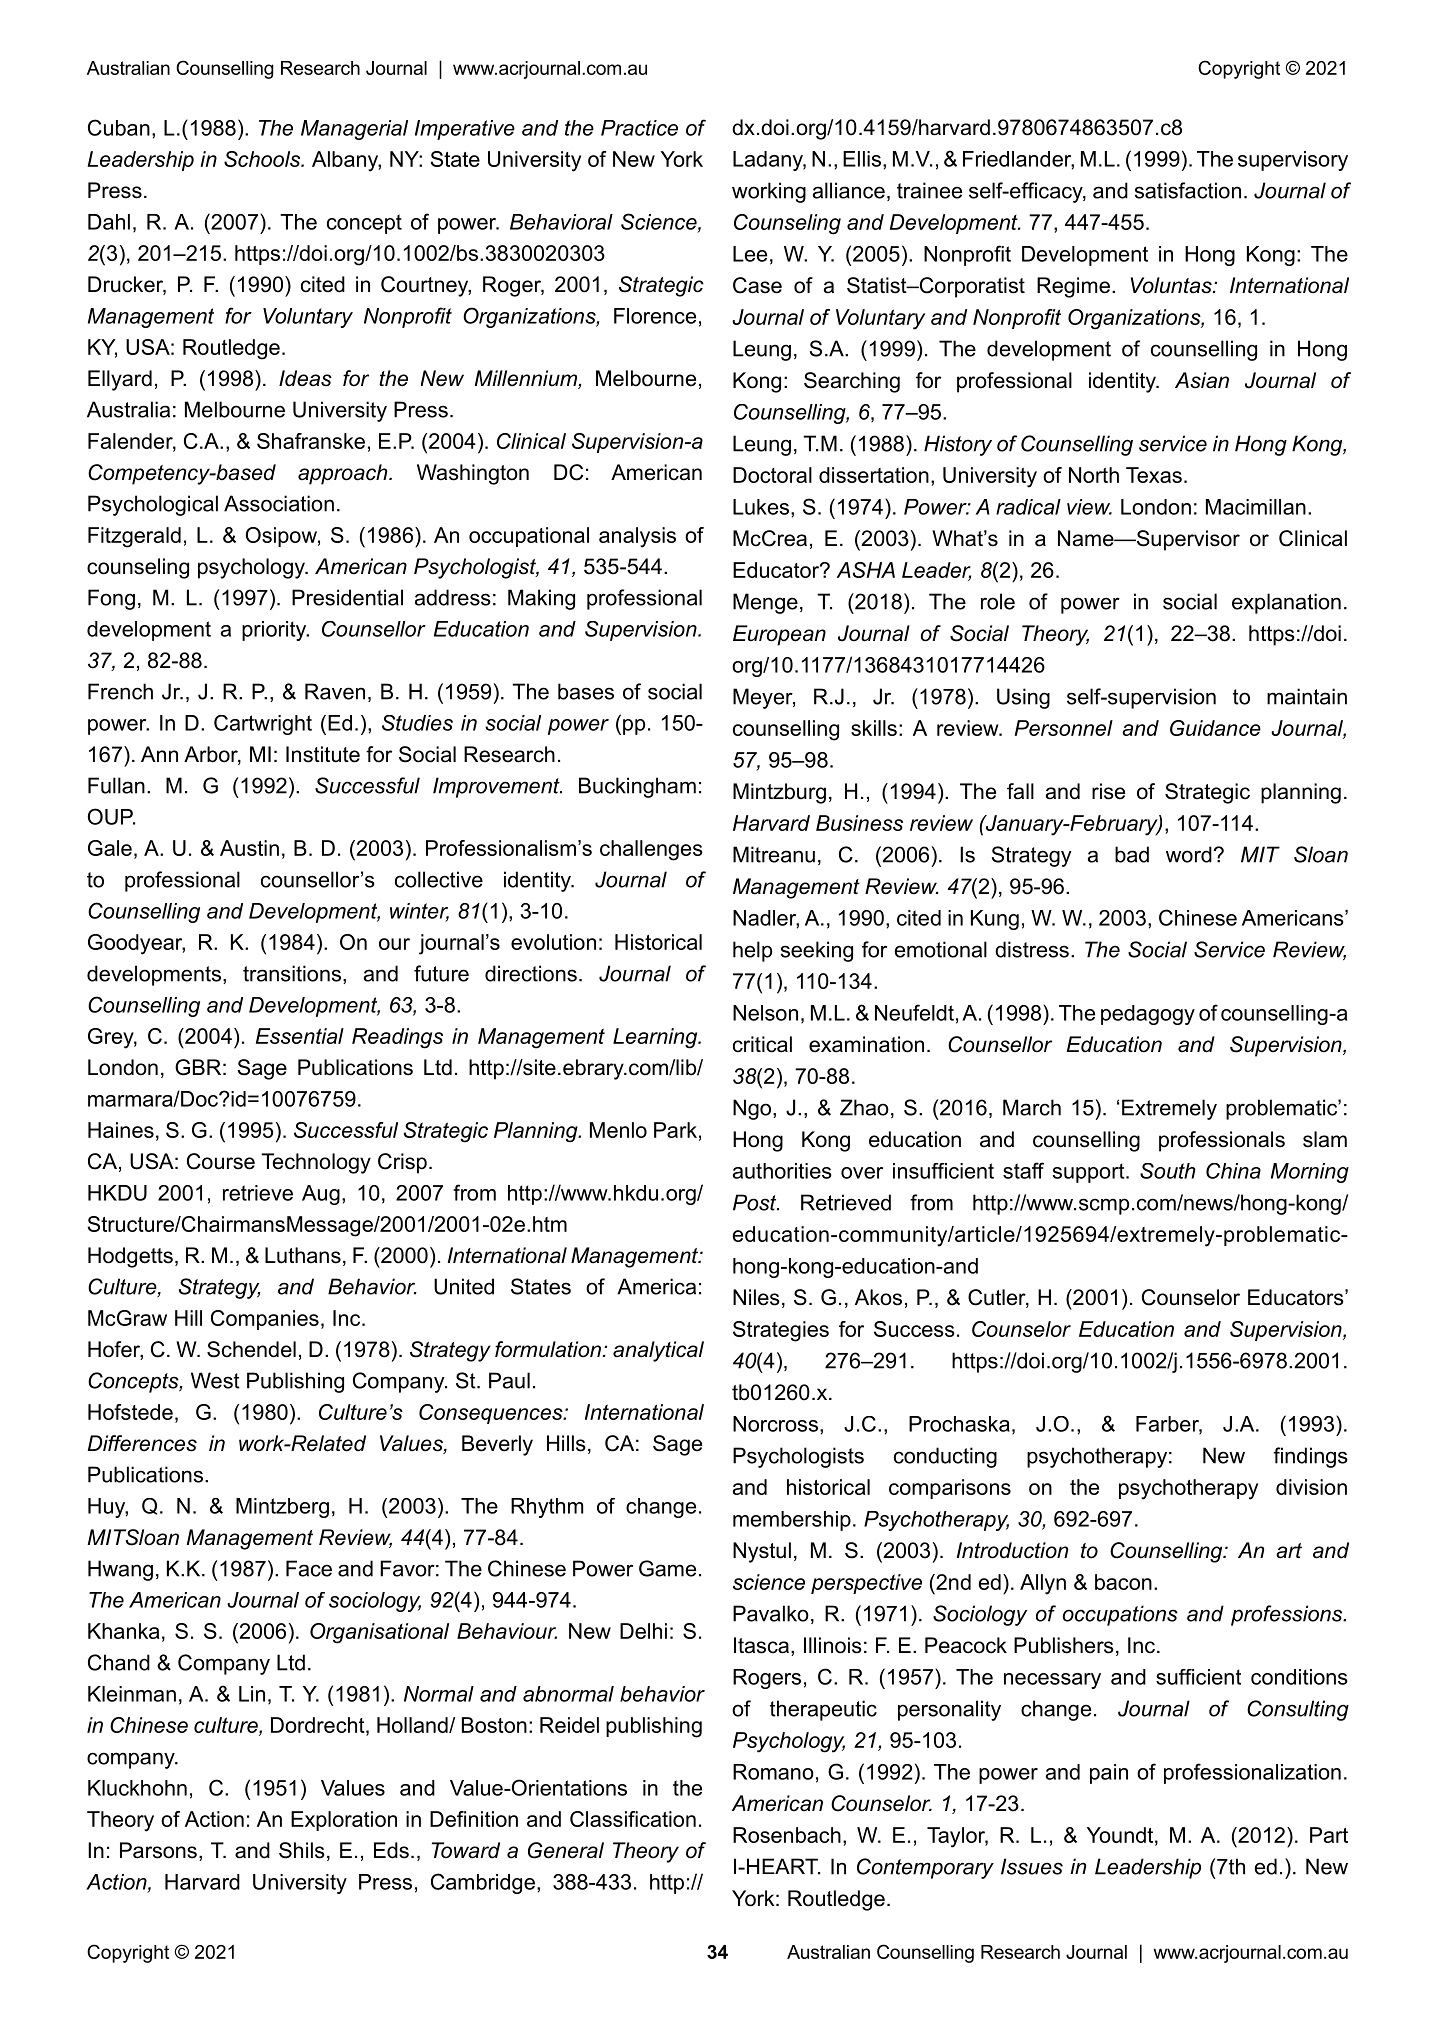 The width and height of the page is (1435, 2029). Describe the element at coordinates (263, 159) in the page. I see `Schools` at that location.
